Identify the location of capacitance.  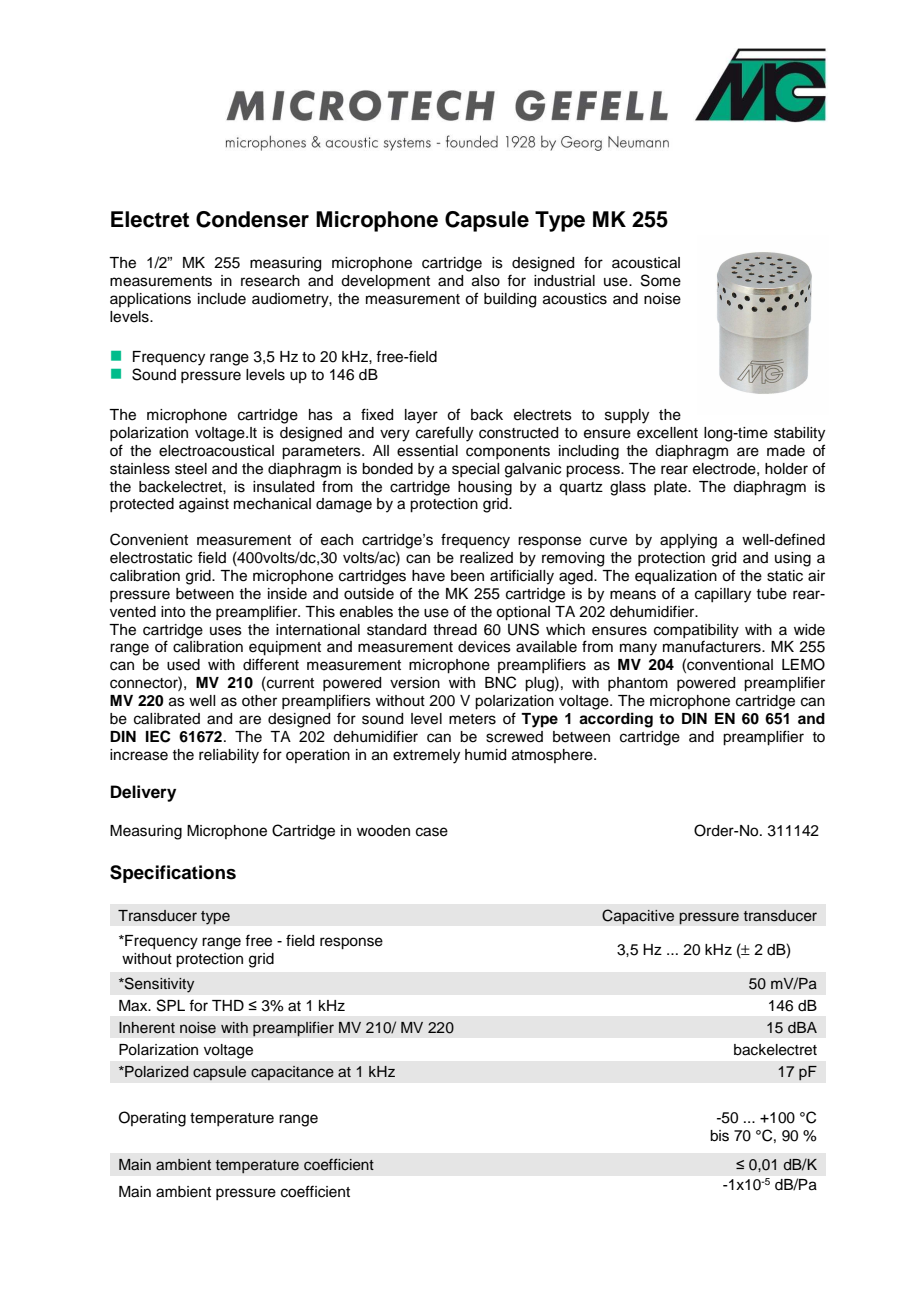
(292, 1073).
